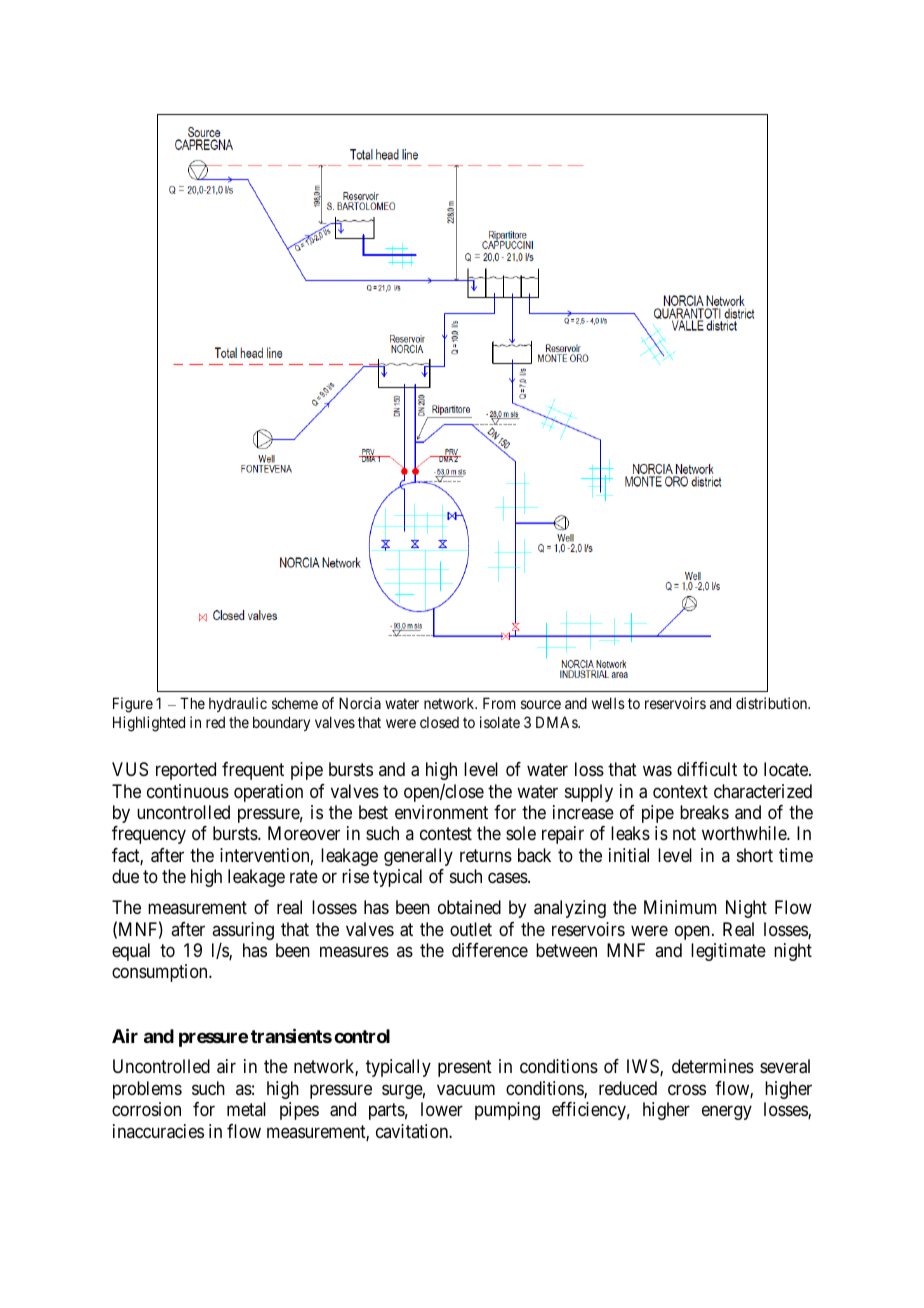 The width and height of the document is (924, 1308). Describe the element at coordinates (147, 1090) in the document. I see `problems` at that location.
